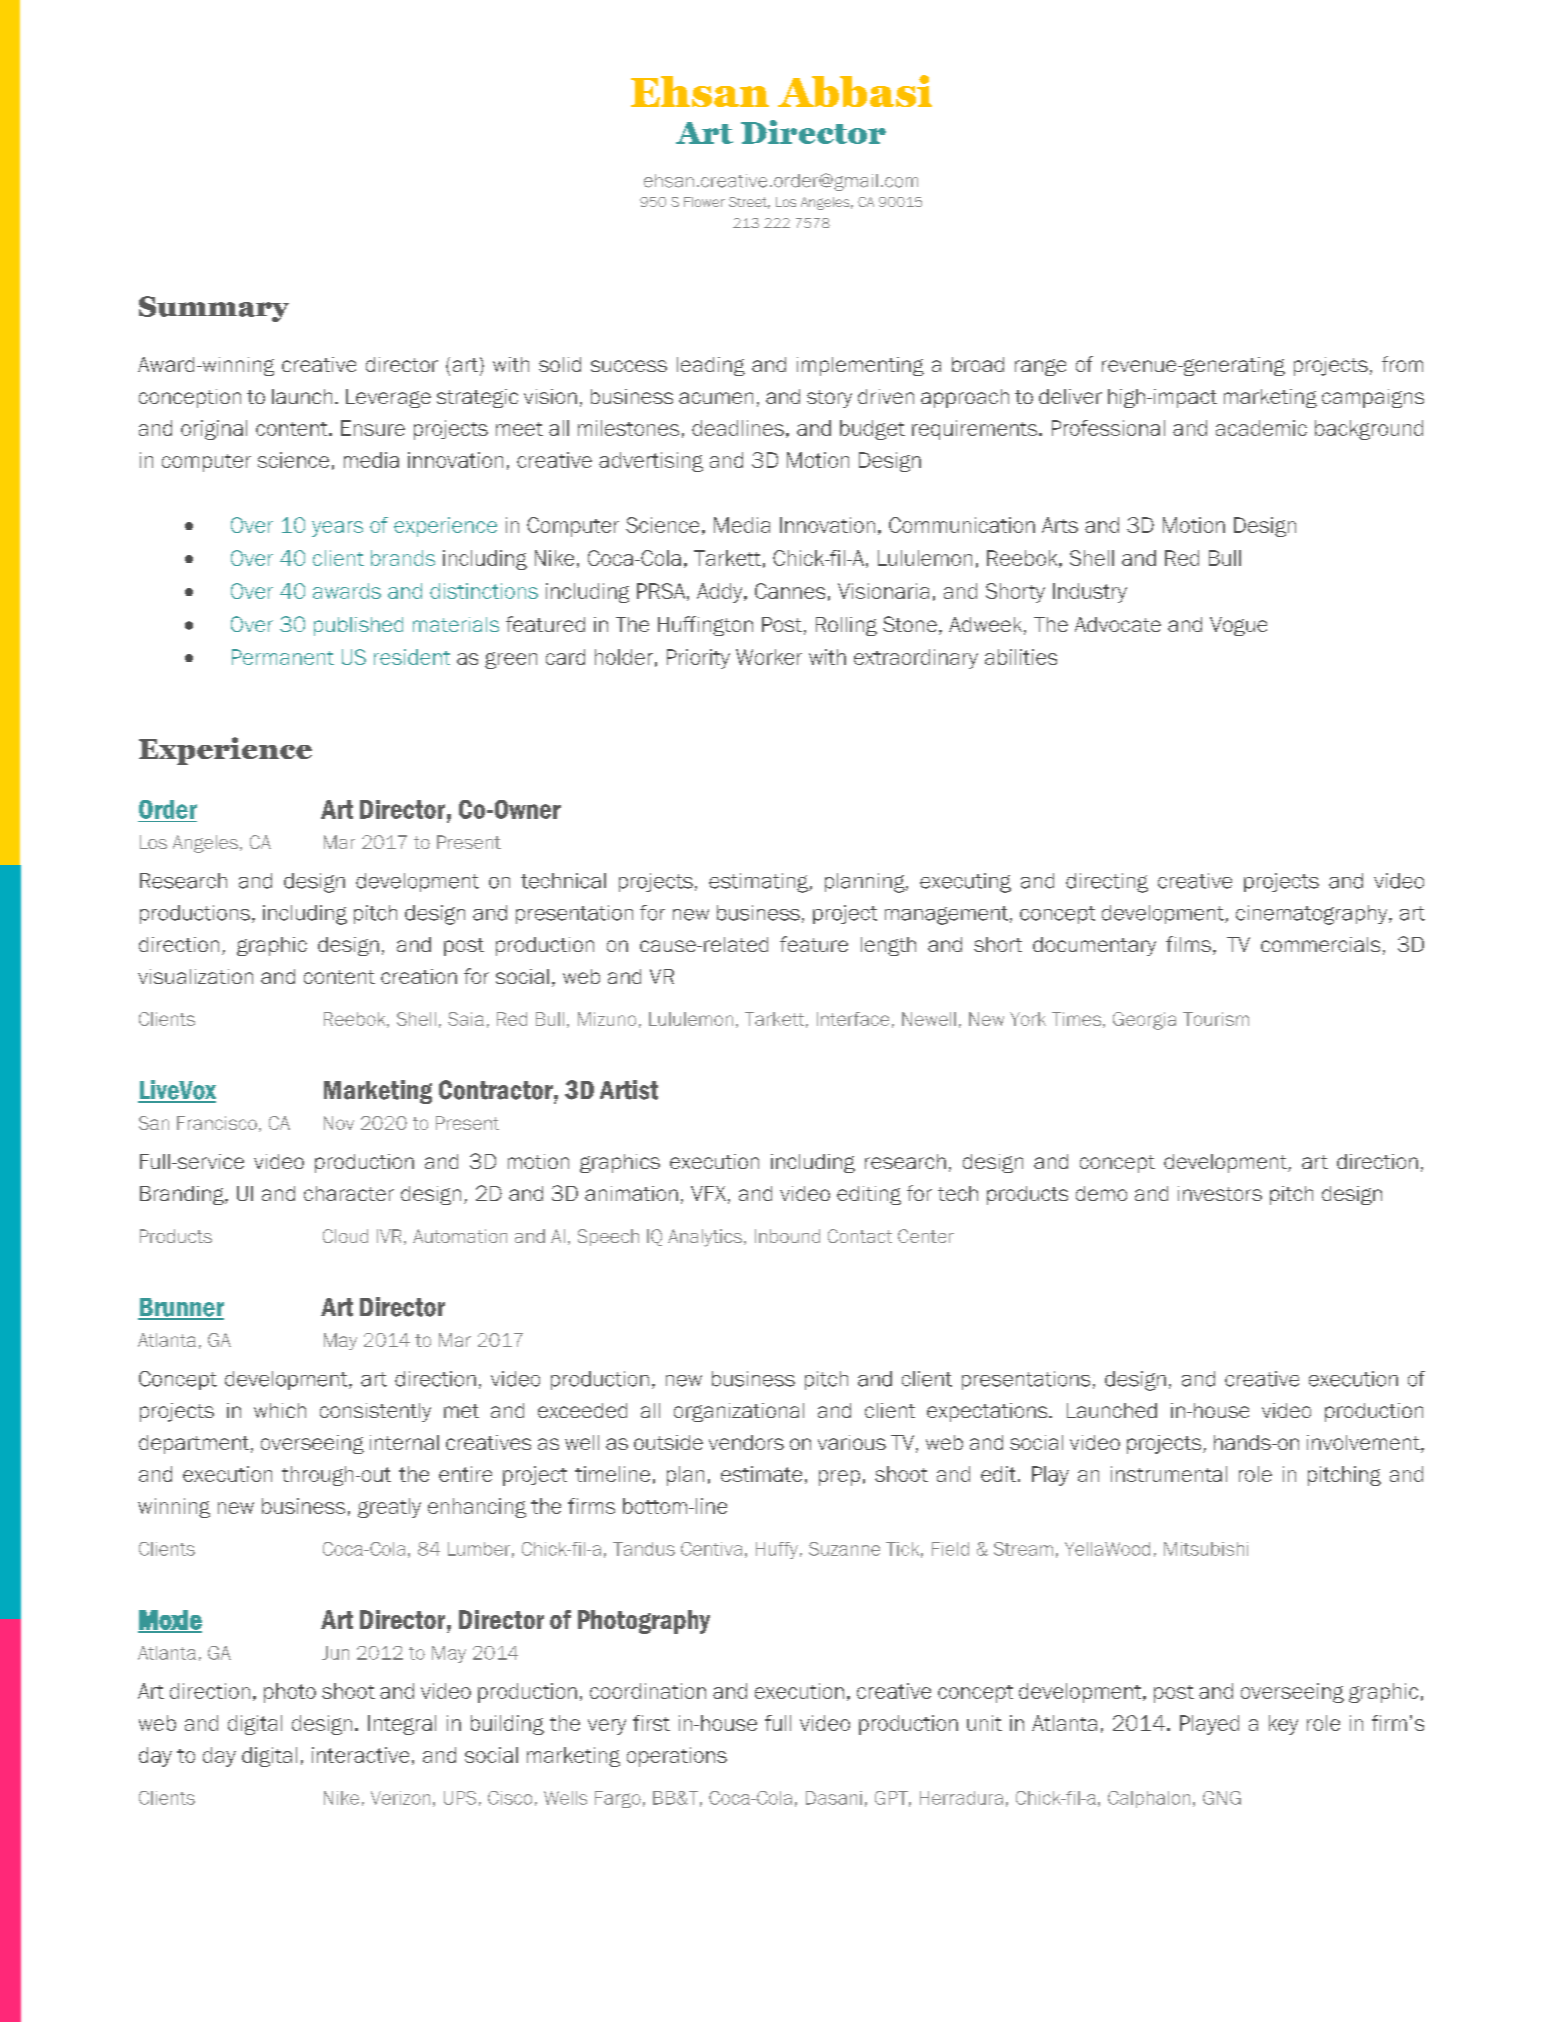 This screenshot has width=1563, height=2022. I want to click on key, so click(1283, 1725).
